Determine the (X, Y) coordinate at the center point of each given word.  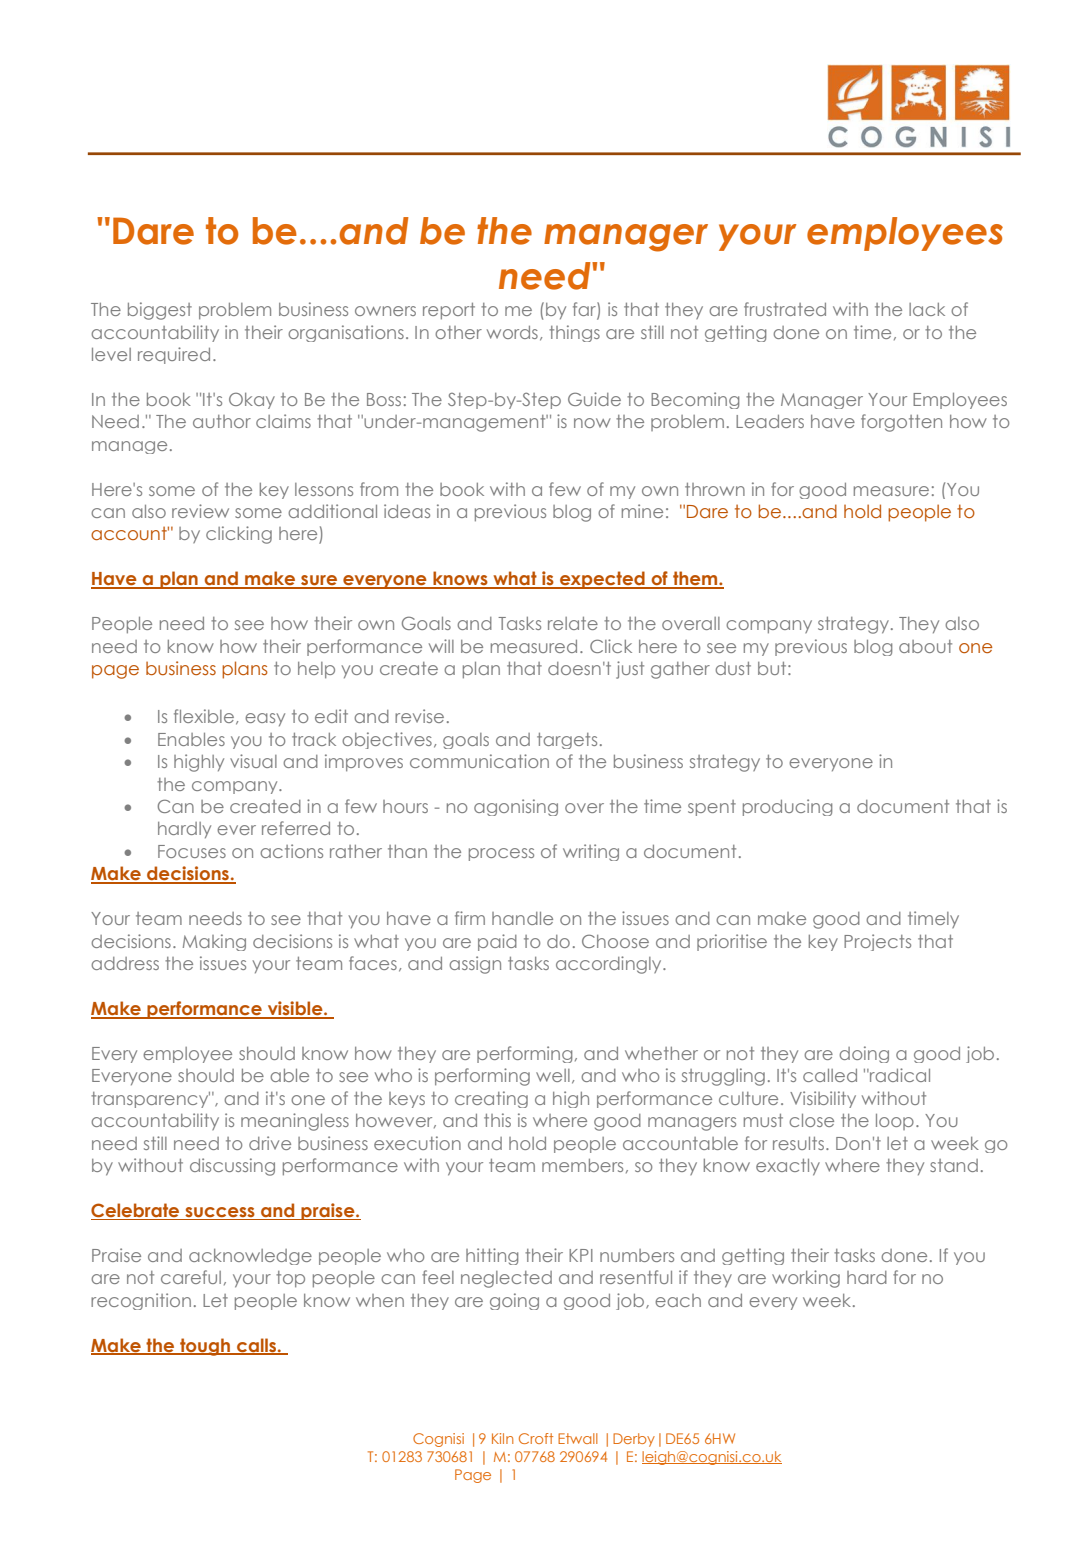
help (316, 670)
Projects (877, 942)
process (501, 854)
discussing (232, 1167)
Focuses (192, 851)
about (925, 646)
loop (895, 1122)
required (174, 355)
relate (573, 623)
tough (205, 1347)
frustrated (785, 309)
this (497, 1120)
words (512, 332)
